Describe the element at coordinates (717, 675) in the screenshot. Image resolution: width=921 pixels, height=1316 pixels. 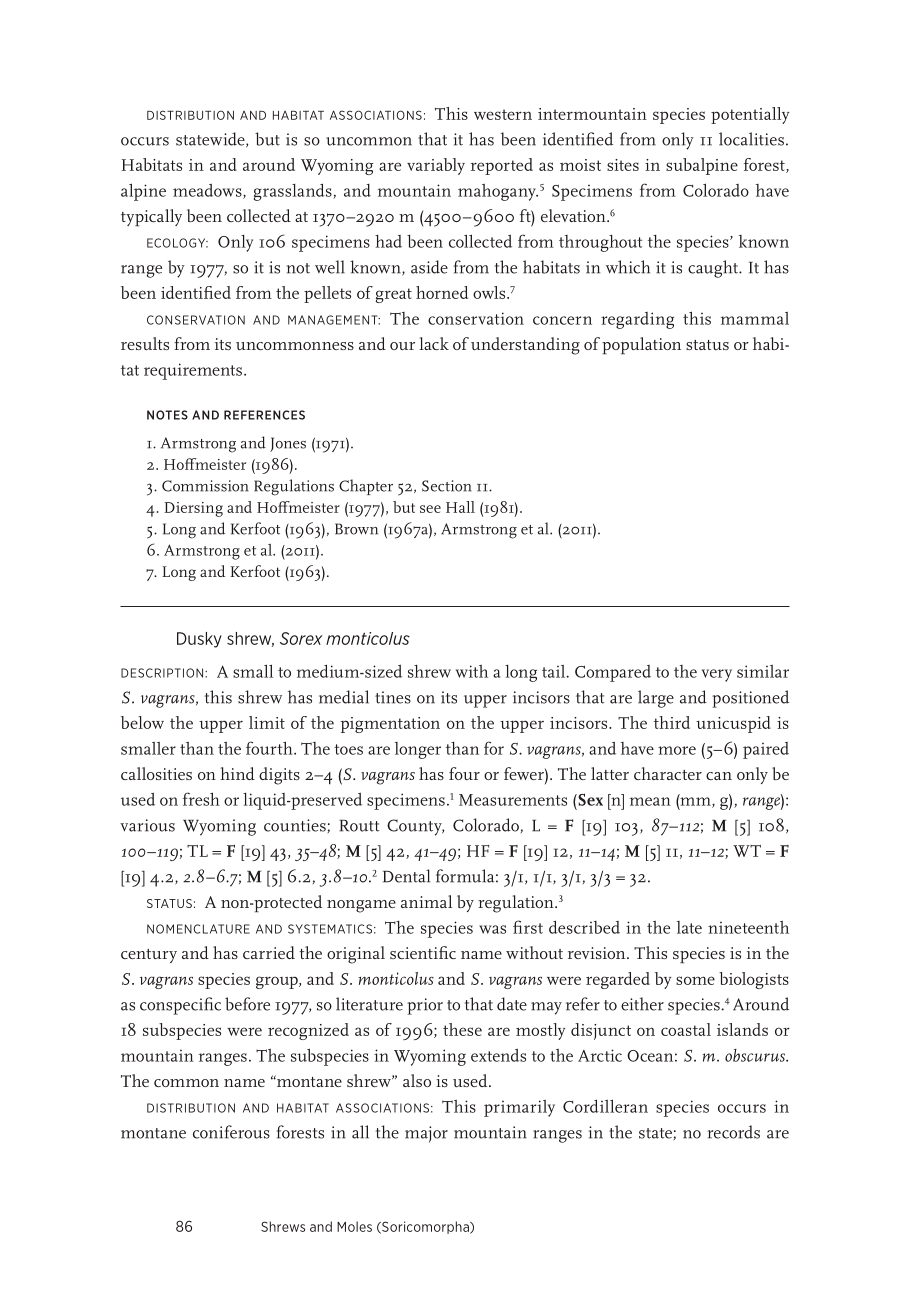
I see `very` at that location.
